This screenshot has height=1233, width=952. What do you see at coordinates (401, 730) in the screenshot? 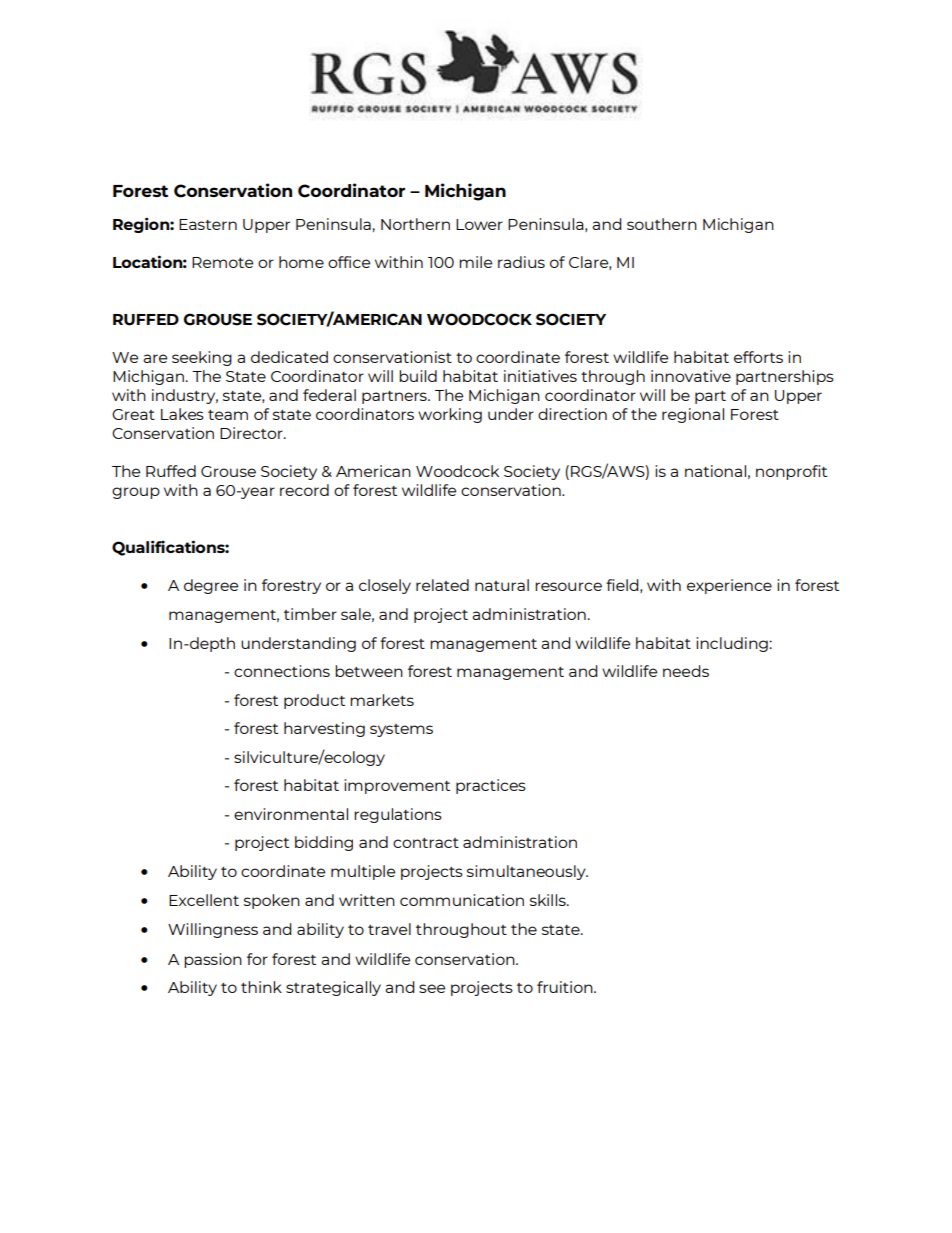
I see `systems` at bounding box center [401, 730].
